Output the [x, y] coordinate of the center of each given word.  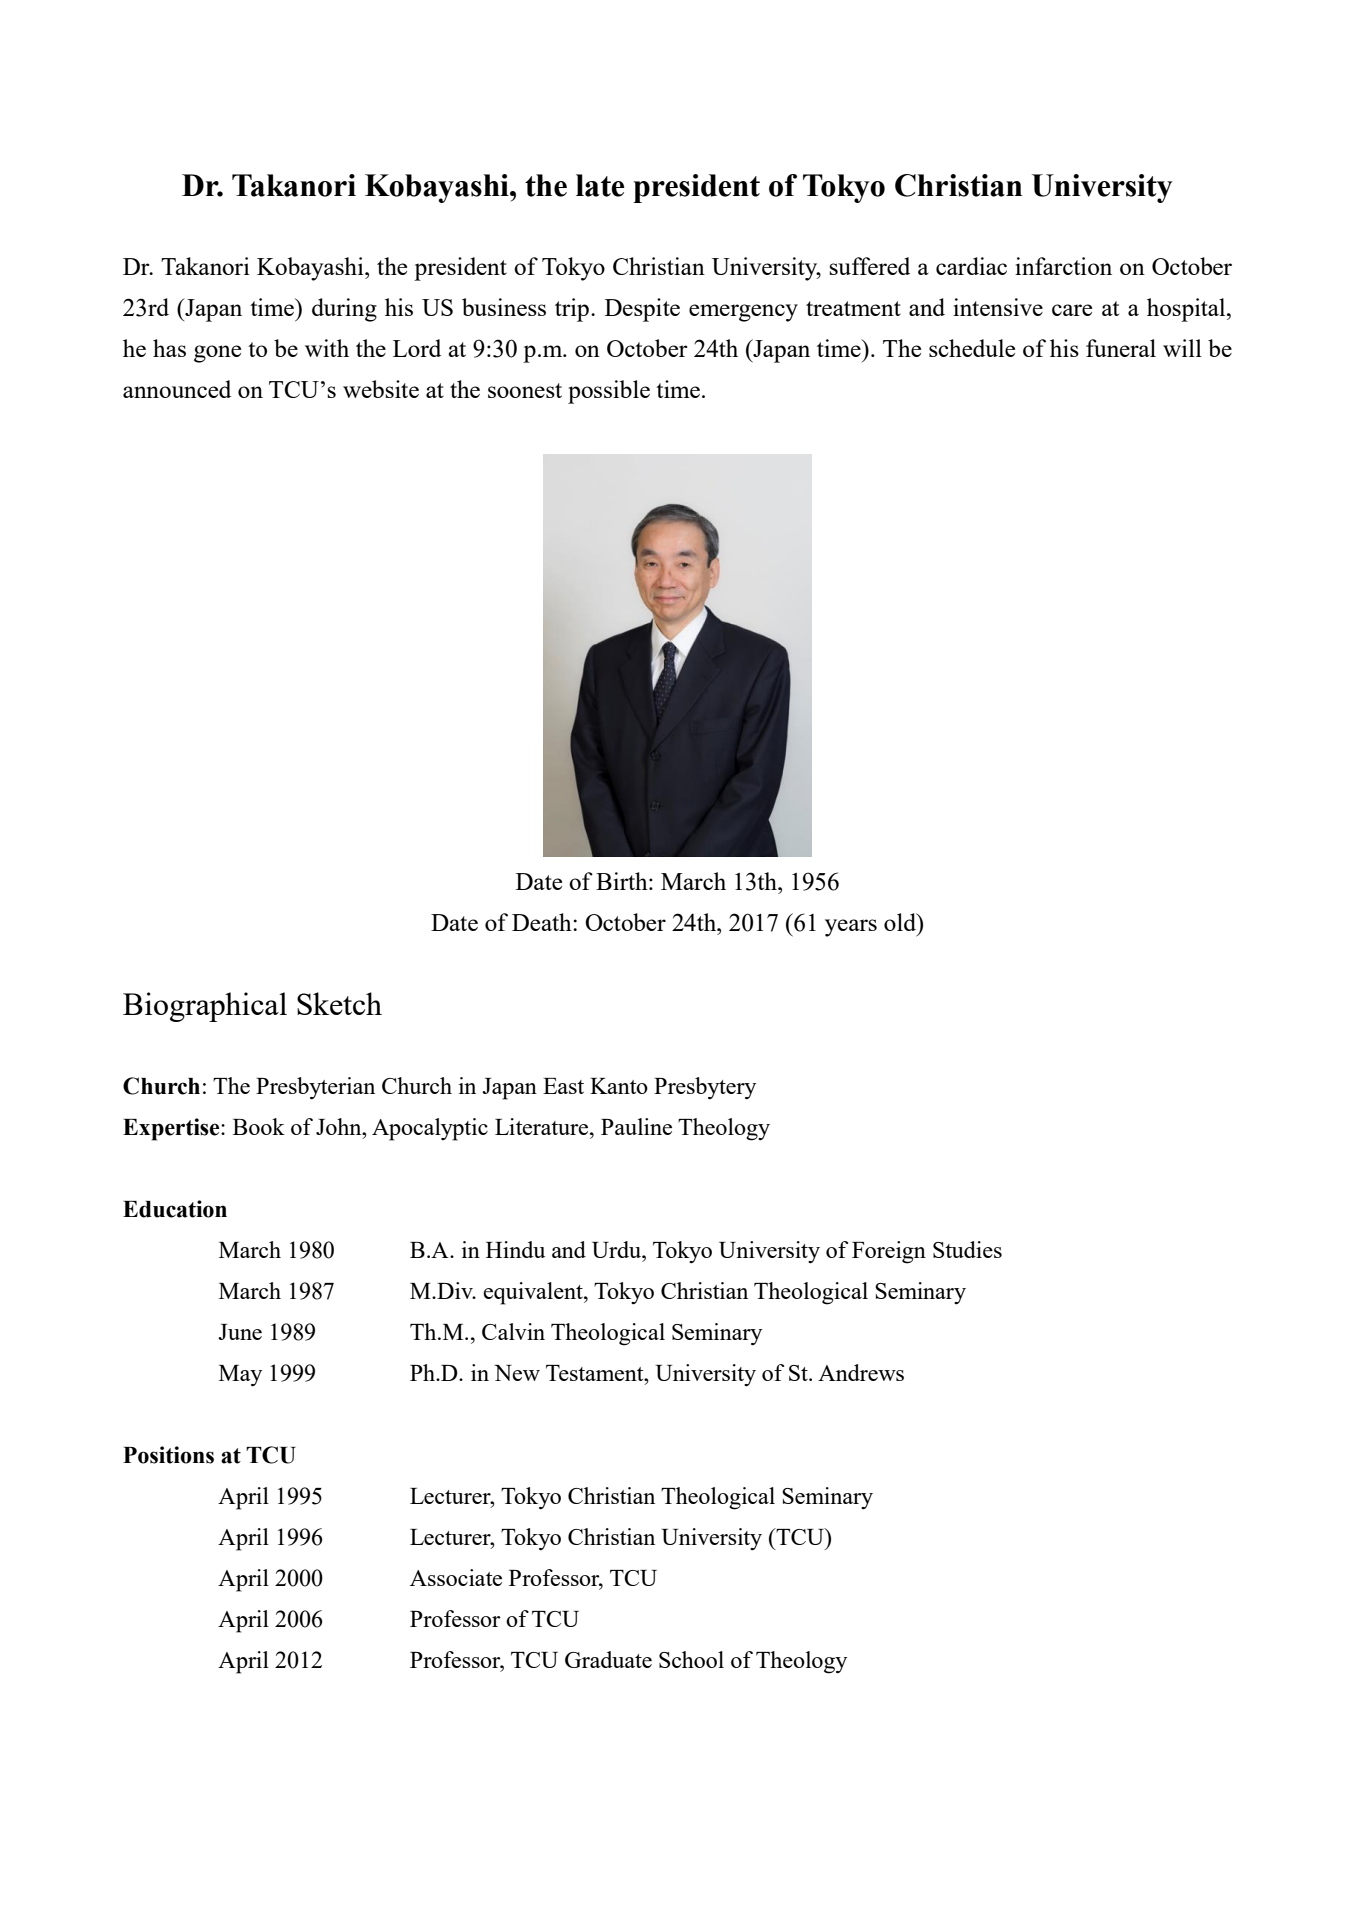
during [344, 310]
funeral [1121, 348]
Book [259, 1126]
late [600, 185]
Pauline [636, 1126]
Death [543, 922]
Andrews [861, 1372]
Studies [967, 1249]
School [691, 1659]
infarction [1063, 266]
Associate [456, 1577]
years [851, 928]
